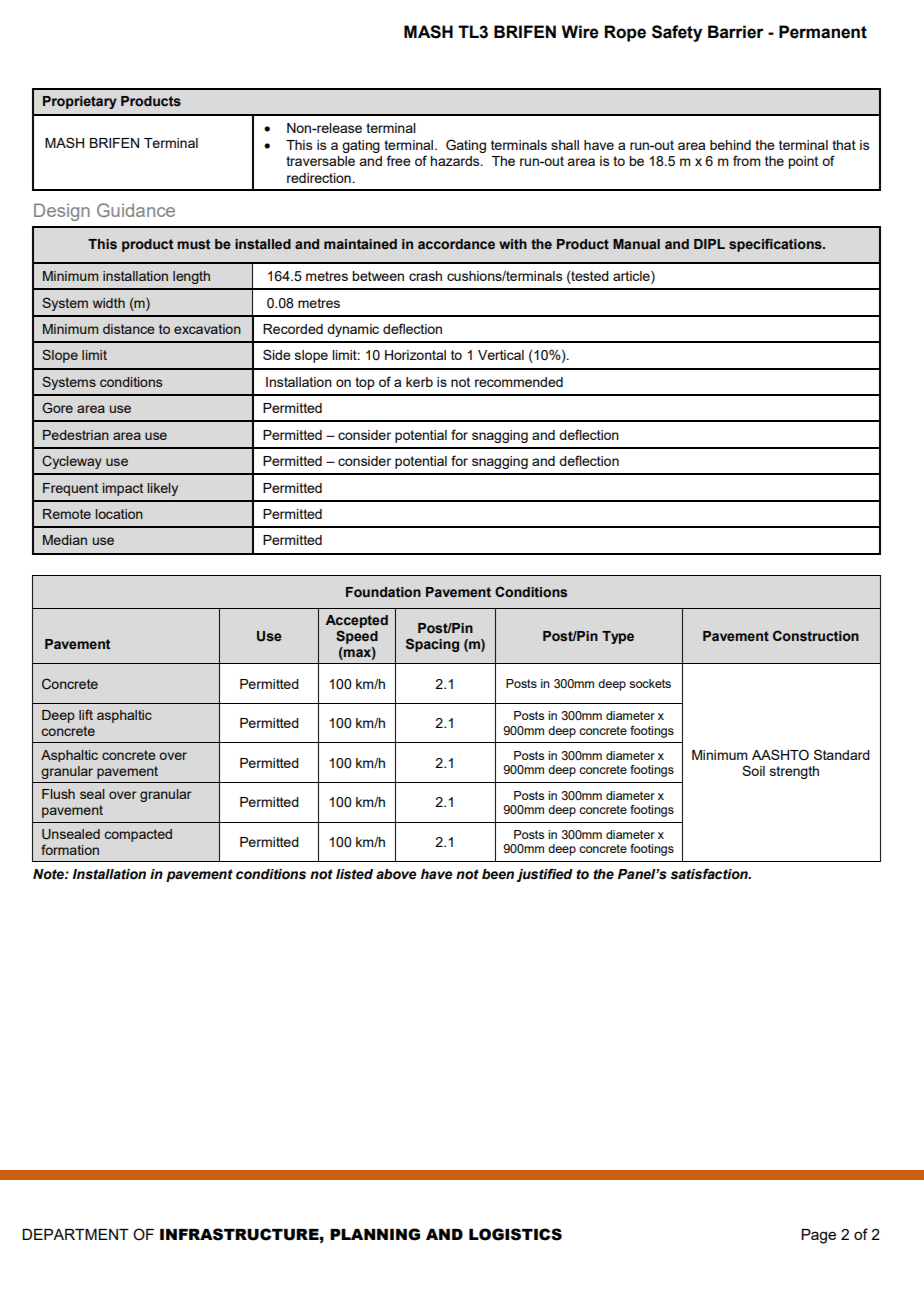  Describe the element at coordinates (816, 636) in the screenshot. I see `Construction` at that location.
